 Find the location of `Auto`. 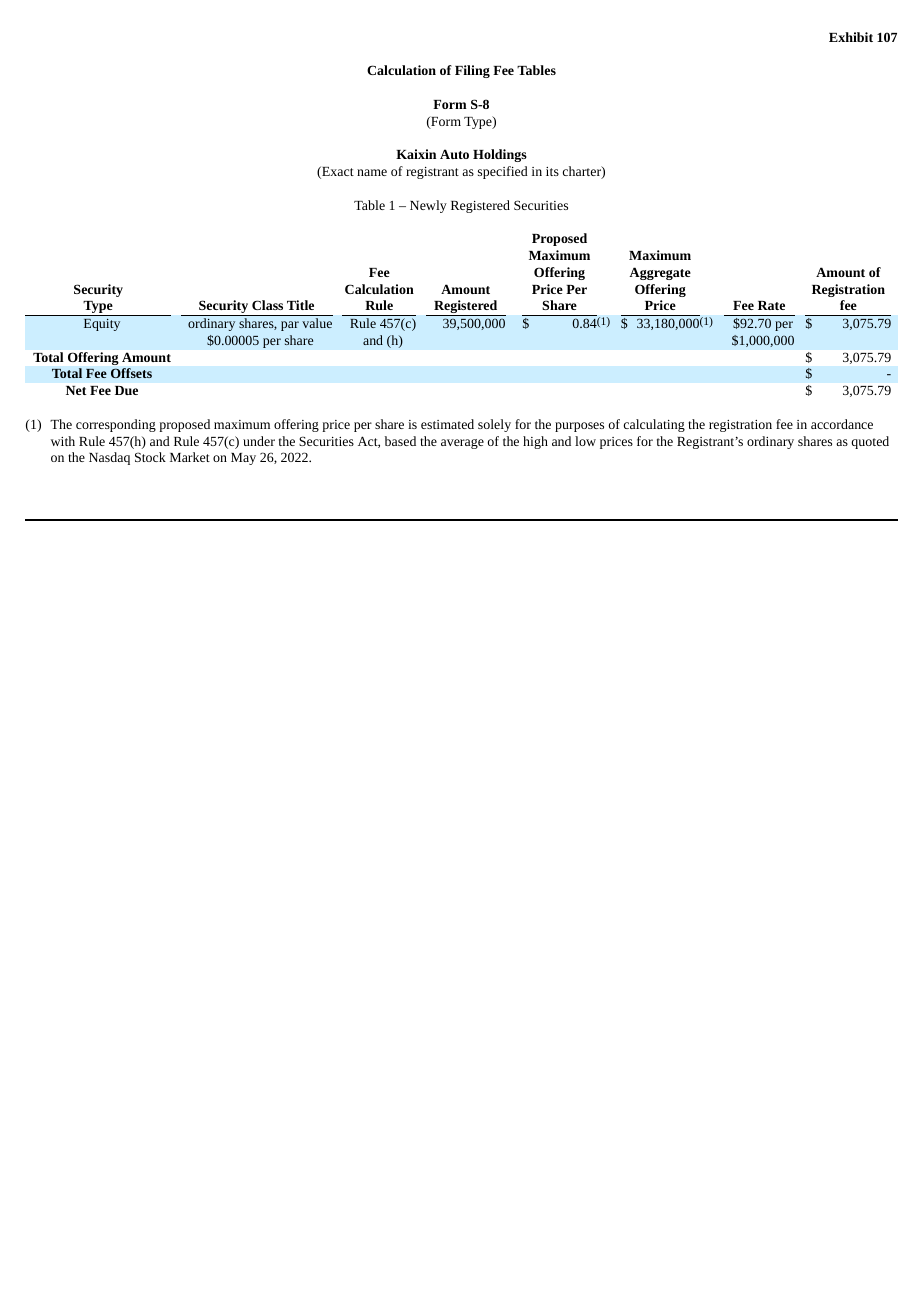

Auto is located at coordinates (454, 154).
